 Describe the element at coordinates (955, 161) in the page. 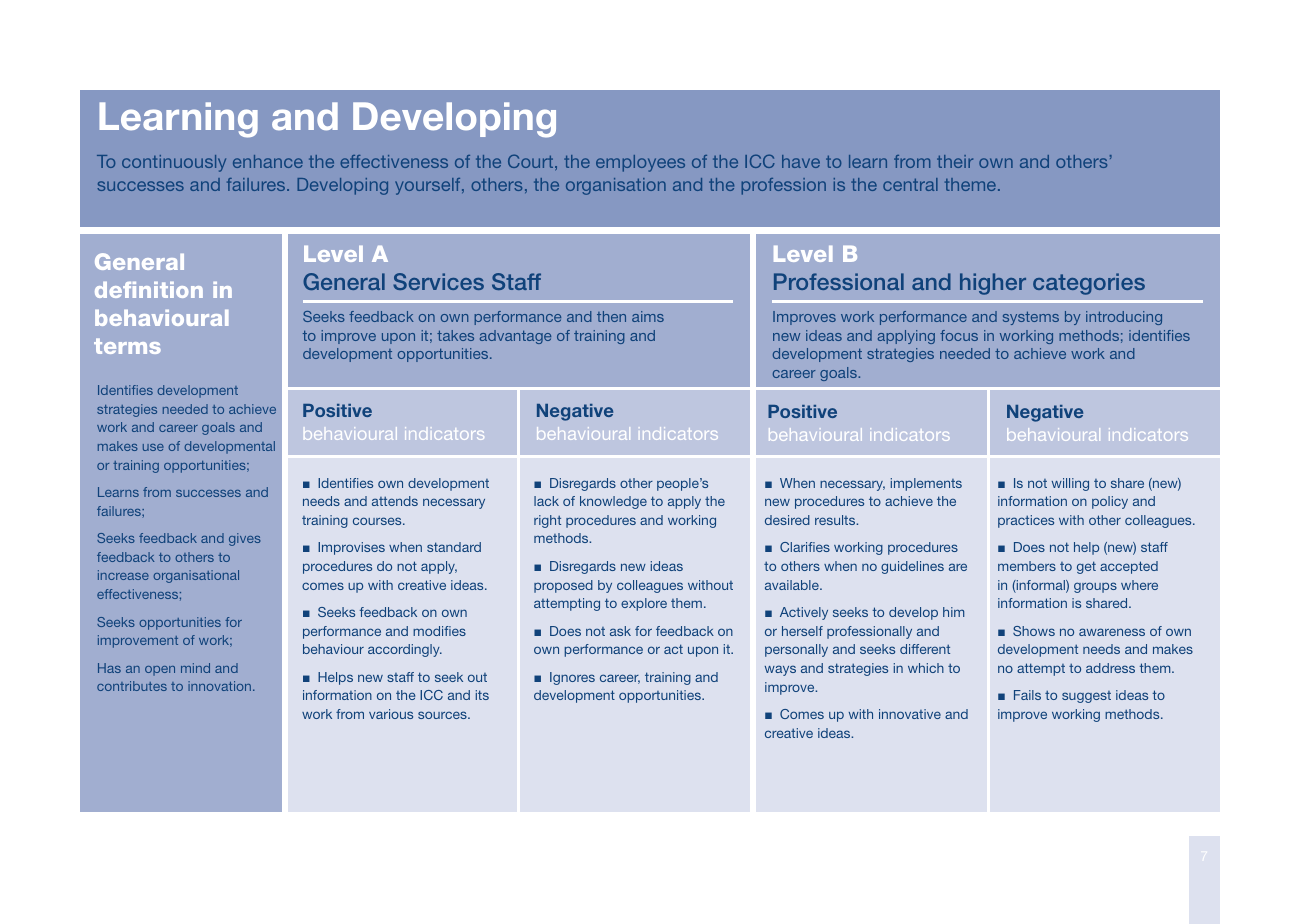

I see `their` at that location.
